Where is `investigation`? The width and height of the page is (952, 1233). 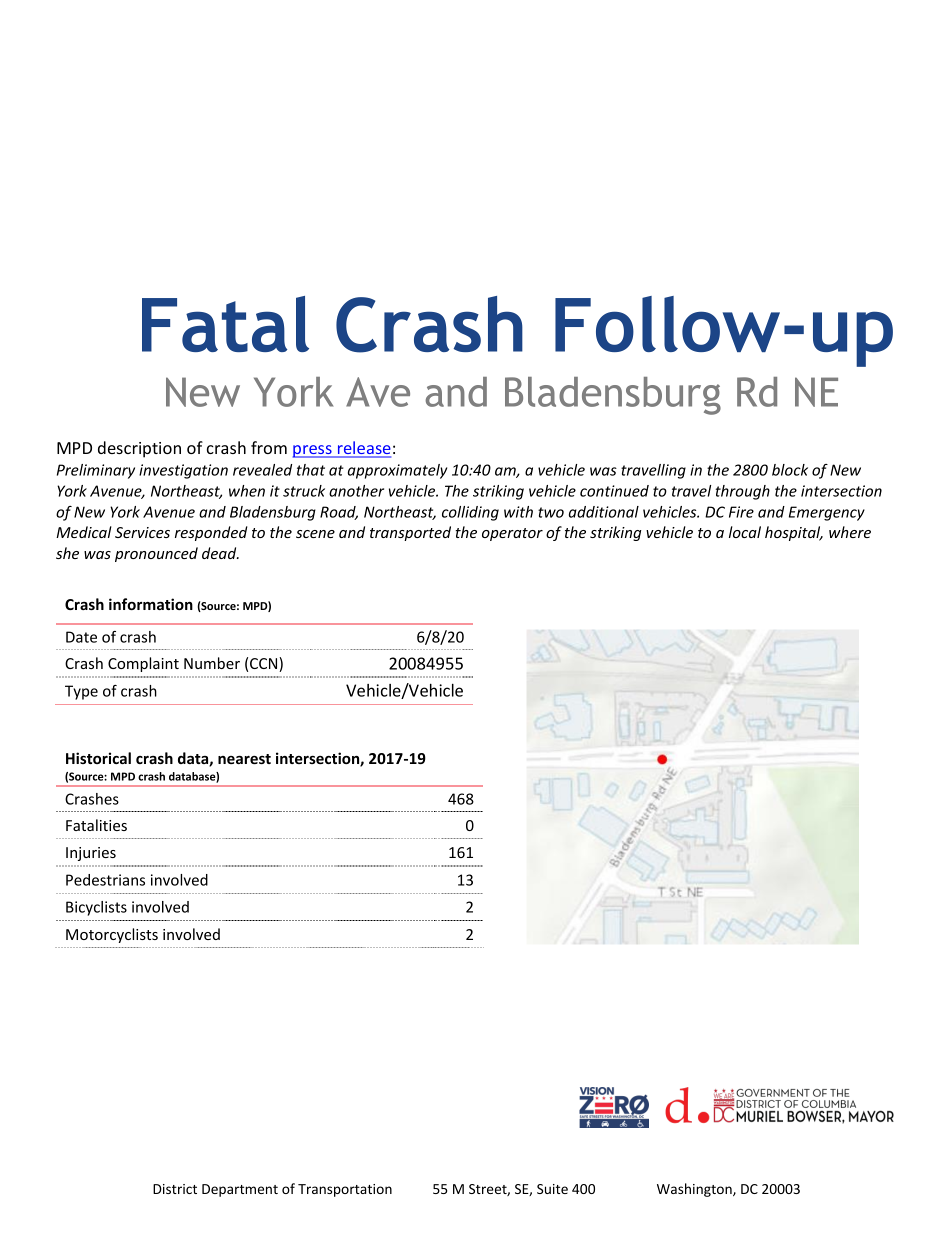
investigation is located at coordinates (183, 471).
